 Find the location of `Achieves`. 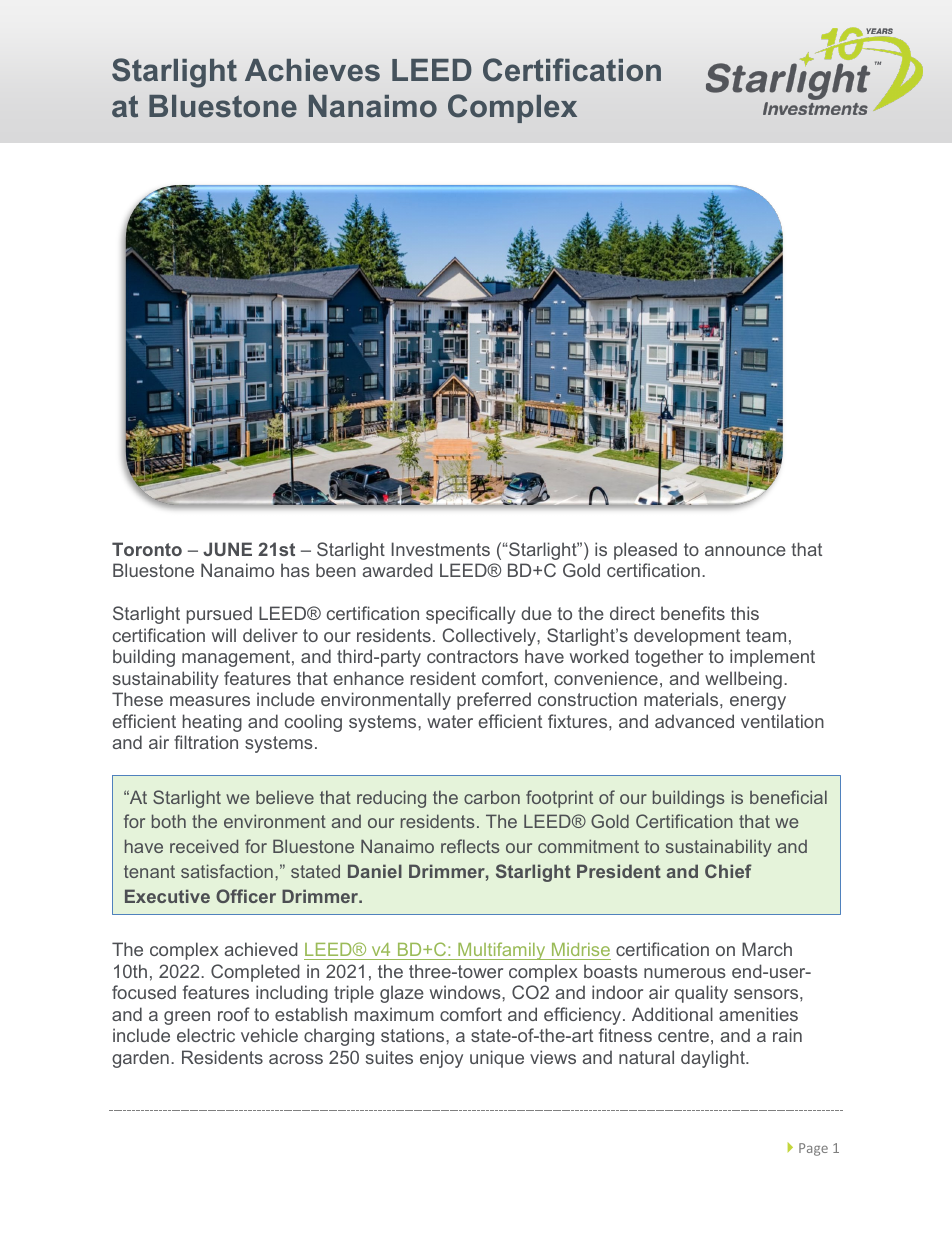

Achieves is located at coordinates (312, 70).
